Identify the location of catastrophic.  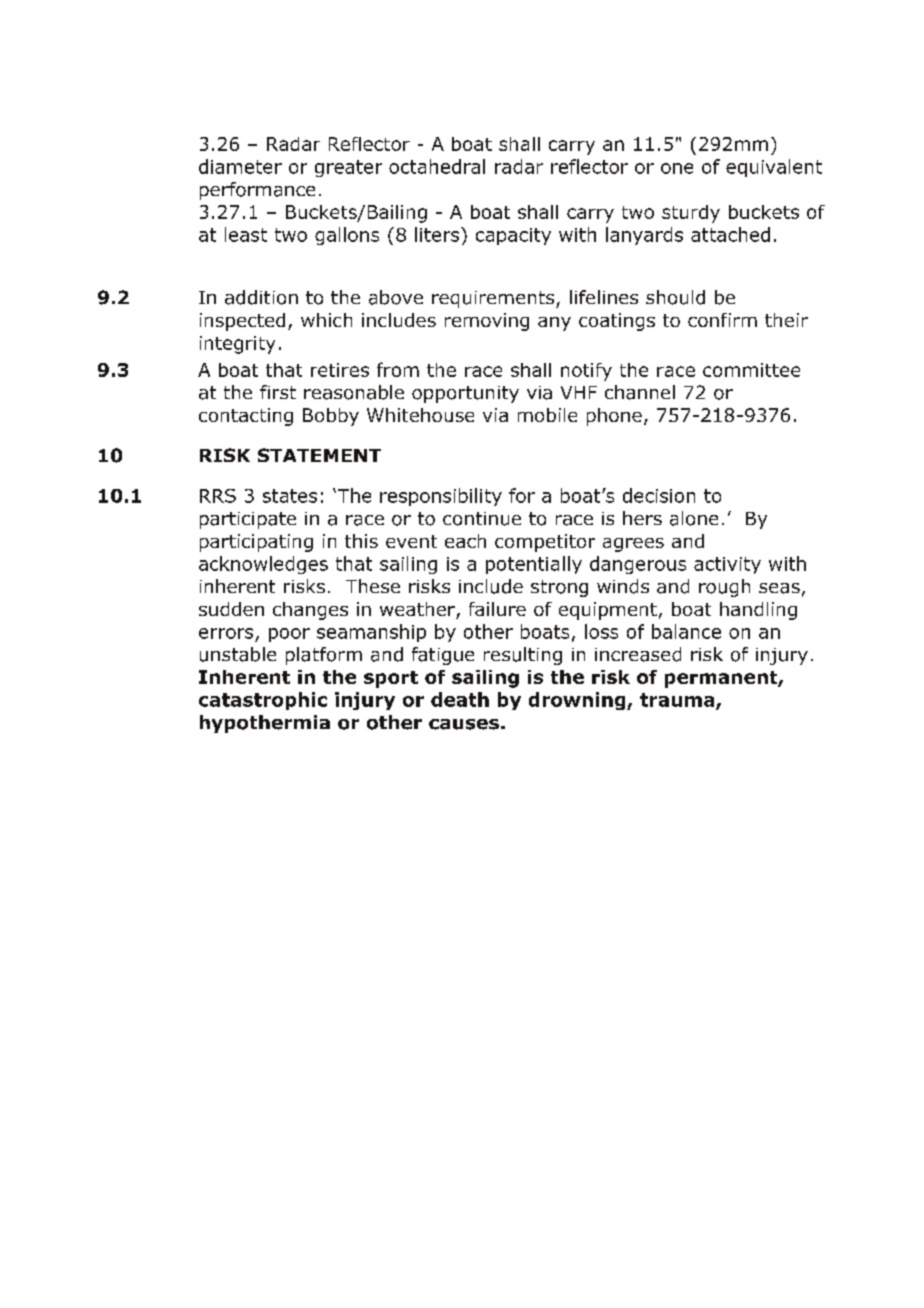
(263, 701).
